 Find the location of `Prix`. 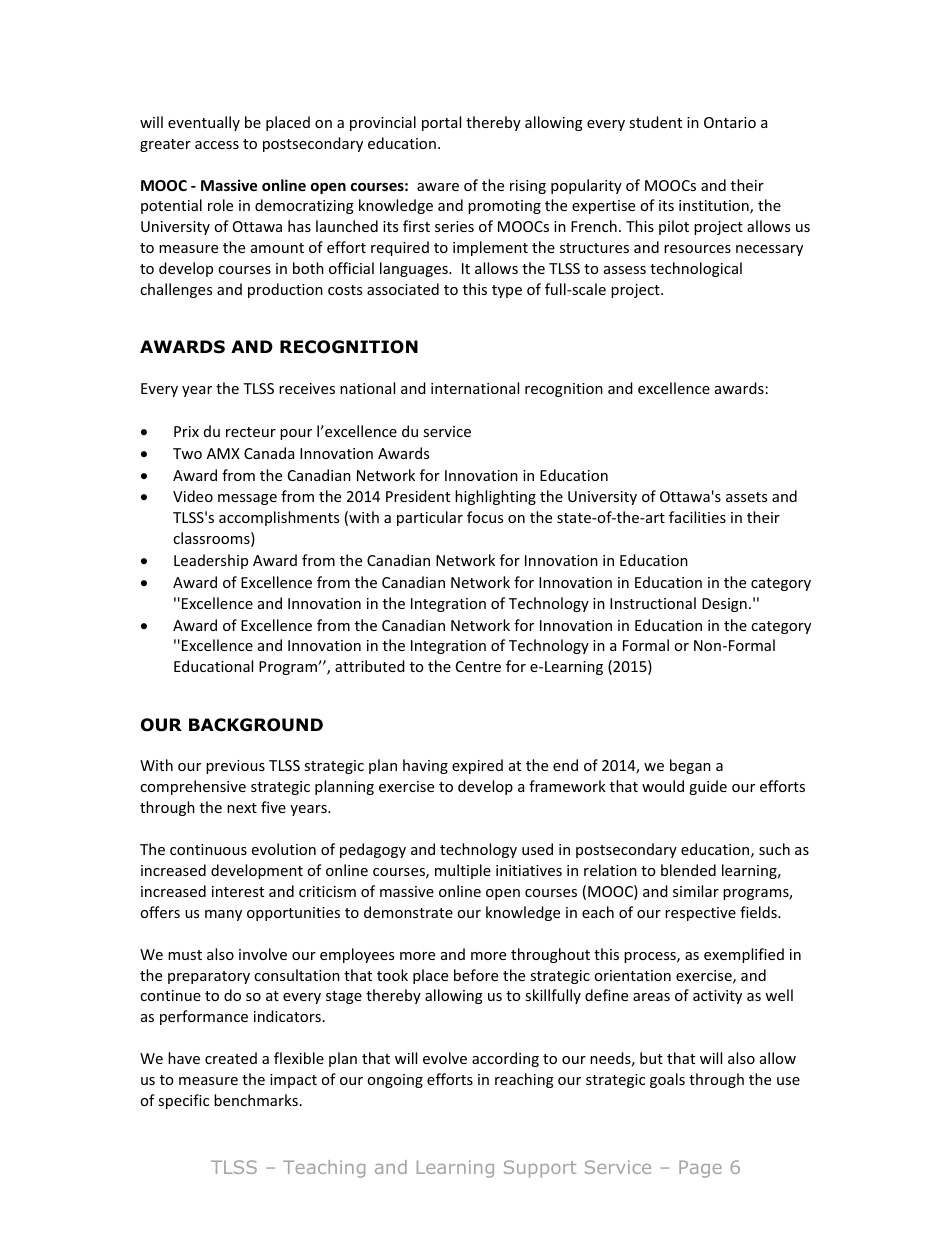

Prix is located at coordinates (186, 431).
